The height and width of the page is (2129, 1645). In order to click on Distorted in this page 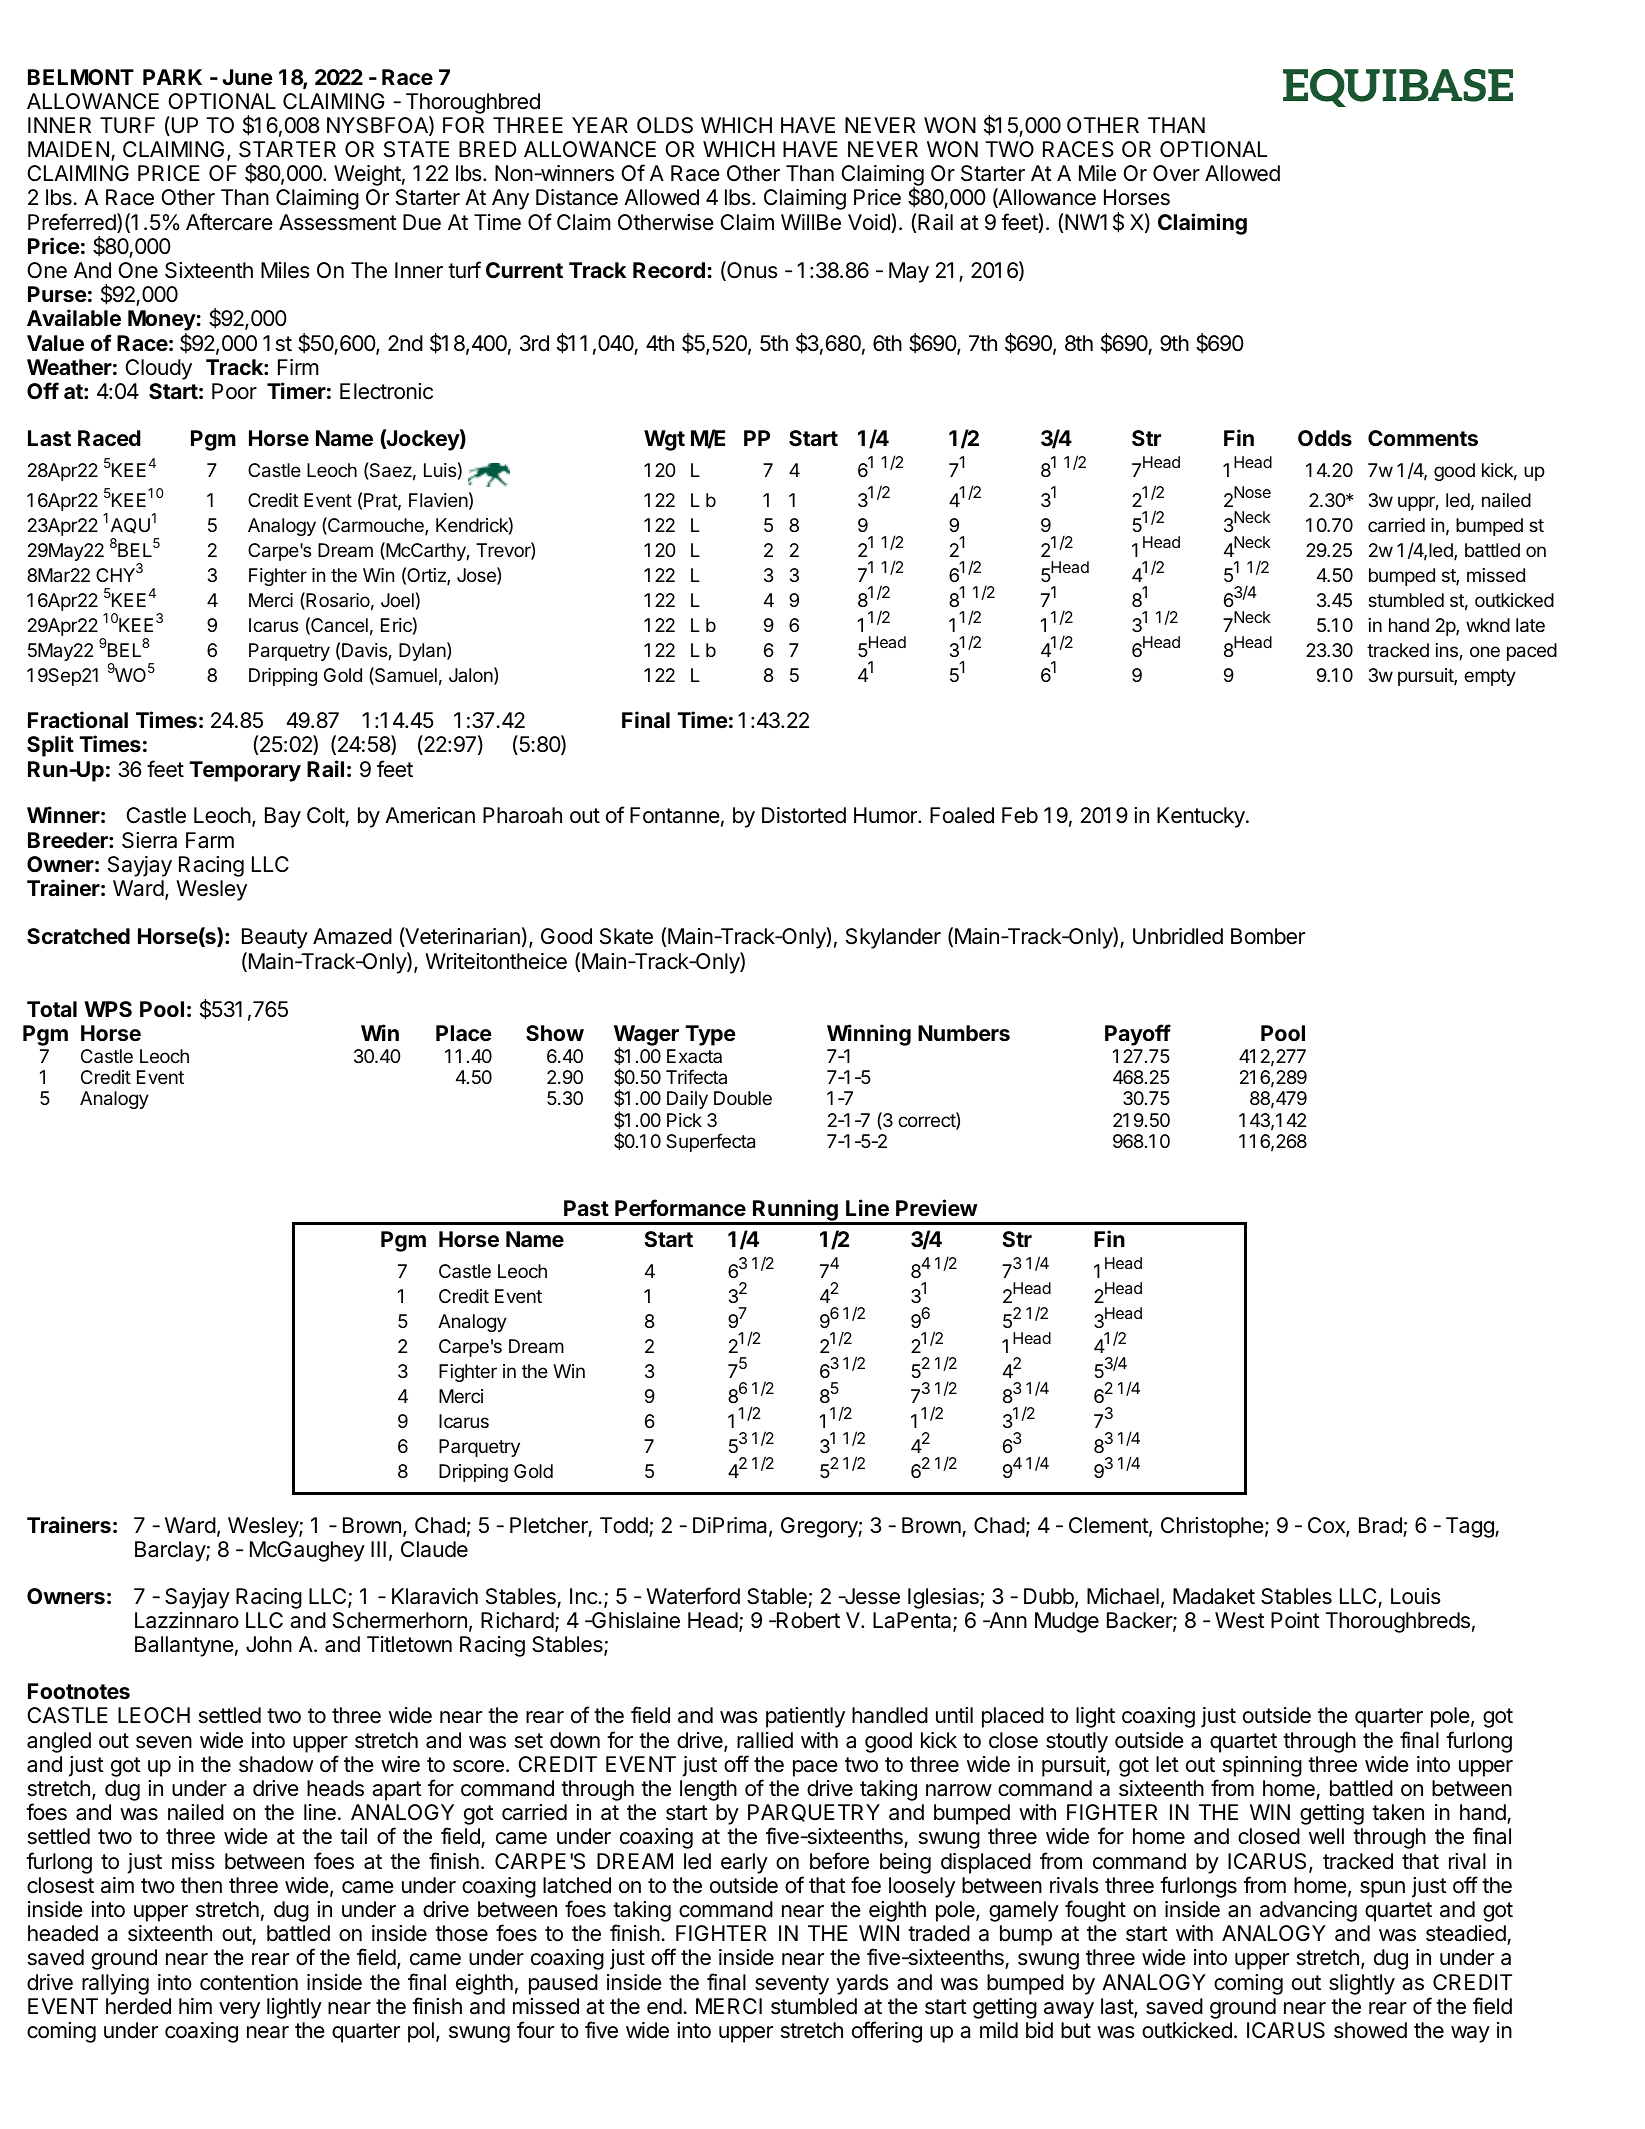, I will do `click(804, 815)`.
